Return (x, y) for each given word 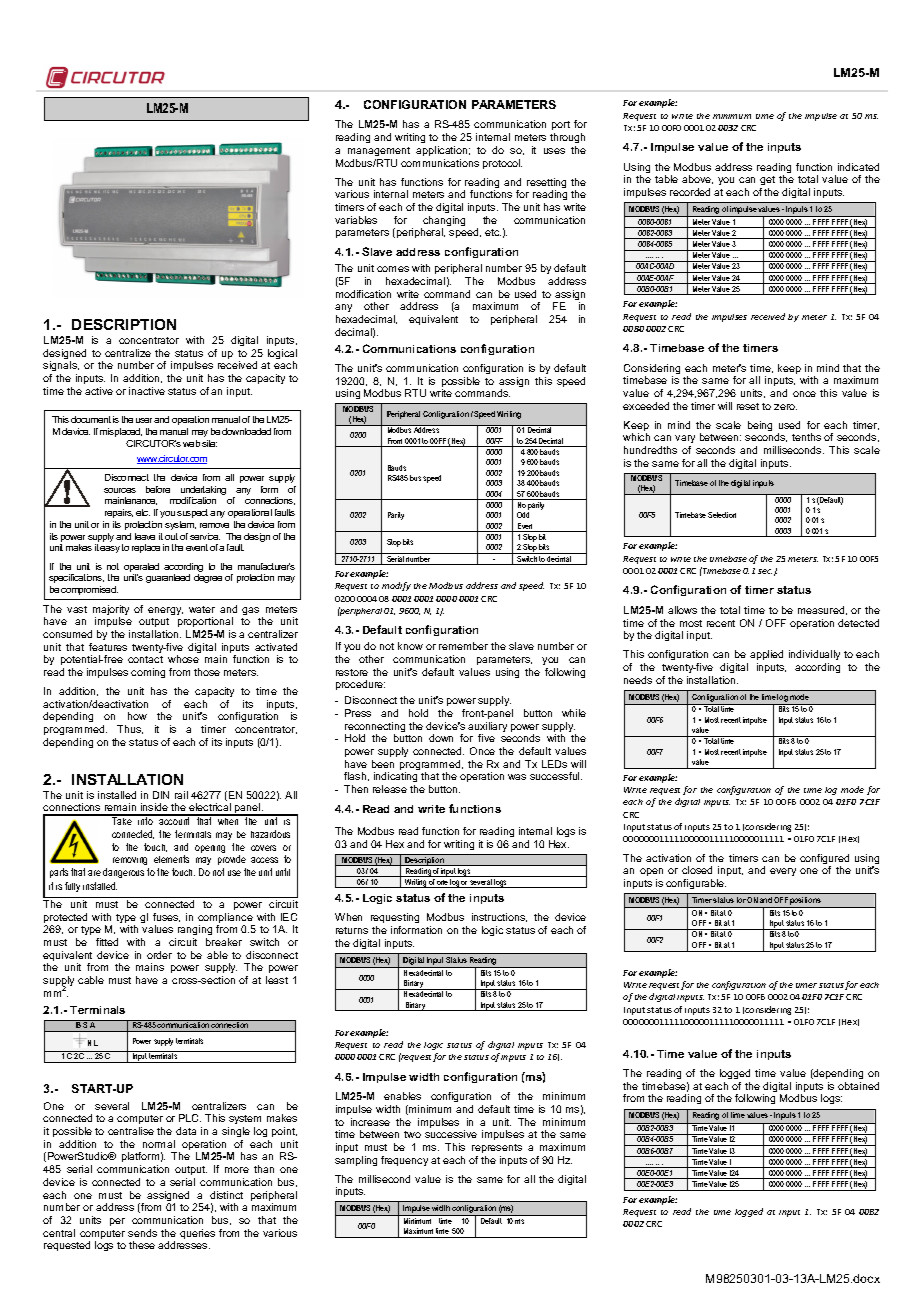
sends (142, 1233)
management (379, 151)
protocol (502, 164)
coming (148, 673)
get (767, 182)
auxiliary (487, 728)
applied (766, 655)
